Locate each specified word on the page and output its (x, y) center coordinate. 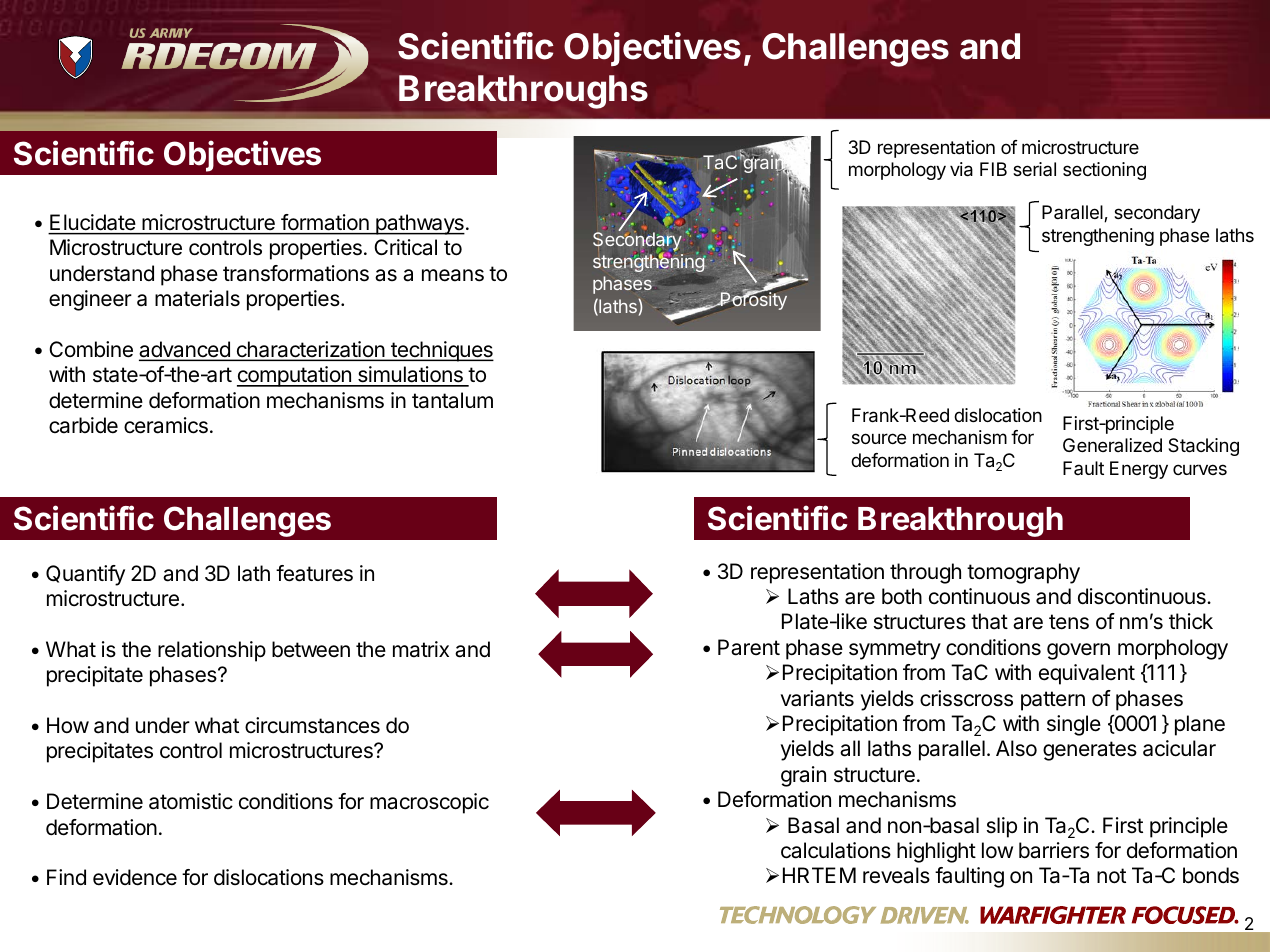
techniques (441, 351)
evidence (135, 877)
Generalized (1112, 445)
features (314, 573)
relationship (212, 651)
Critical (405, 247)
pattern (1053, 701)
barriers (1054, 850)
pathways (419, 224)
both (902, 596)
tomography (1023, 573)
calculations (836, 850)
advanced (185, 350)
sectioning (1104, 171)
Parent (749, 647)
